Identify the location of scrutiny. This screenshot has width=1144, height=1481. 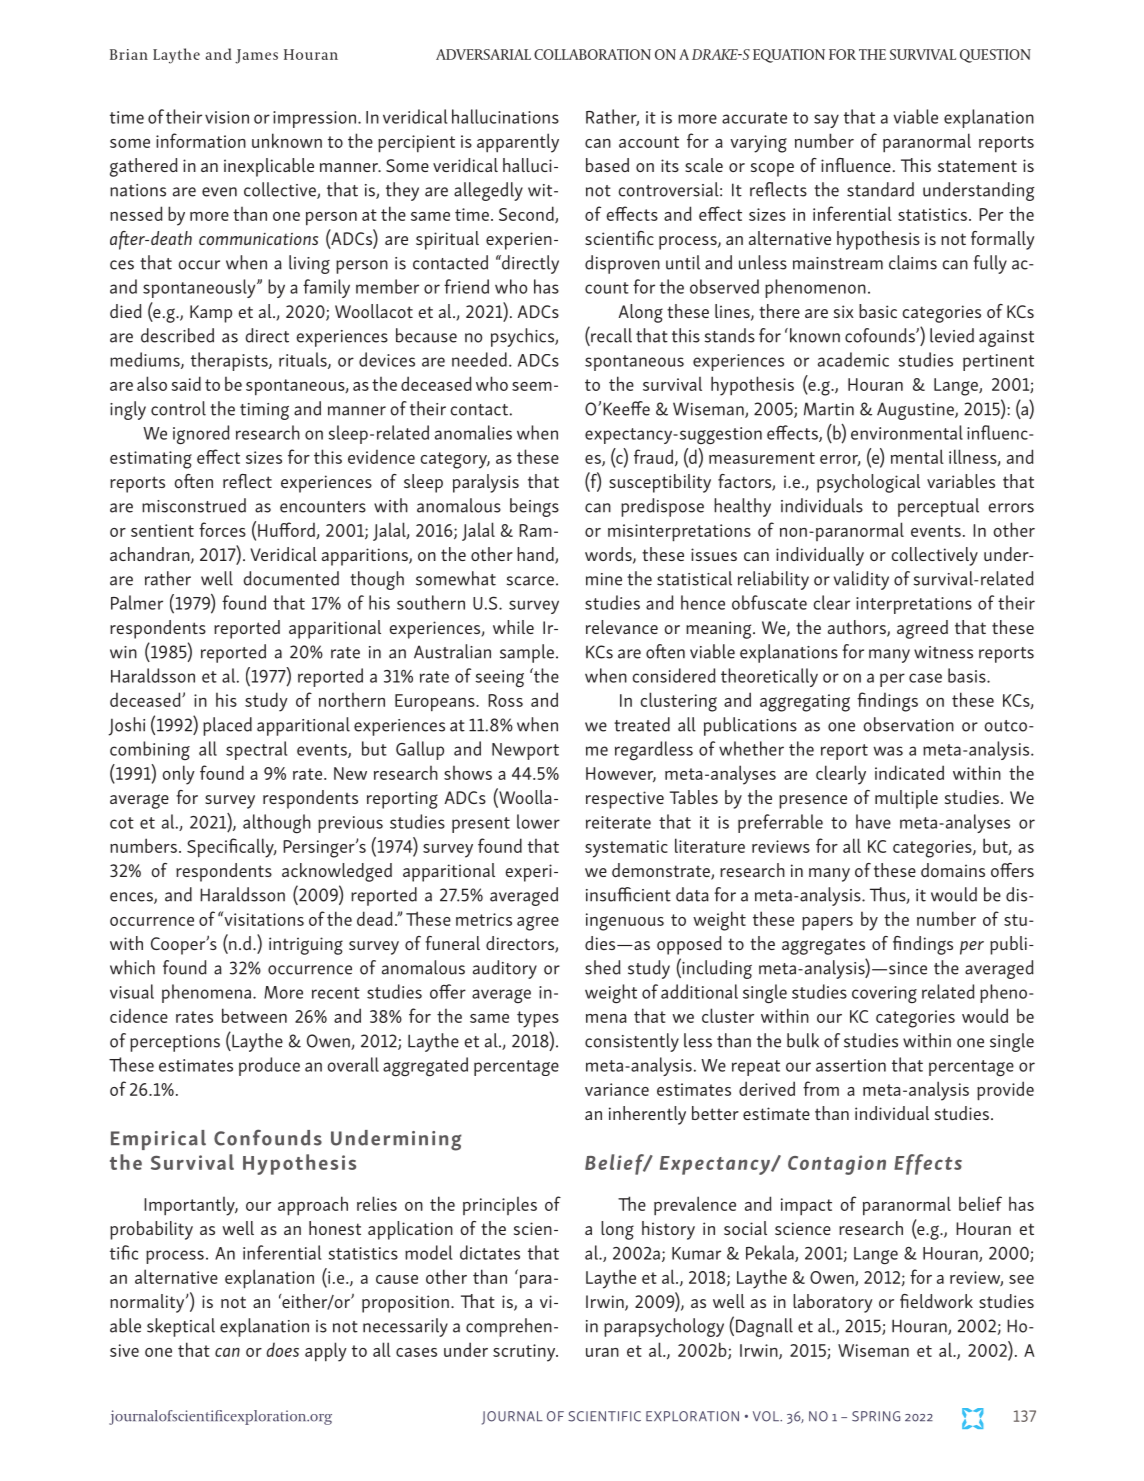
(525, 1353).
